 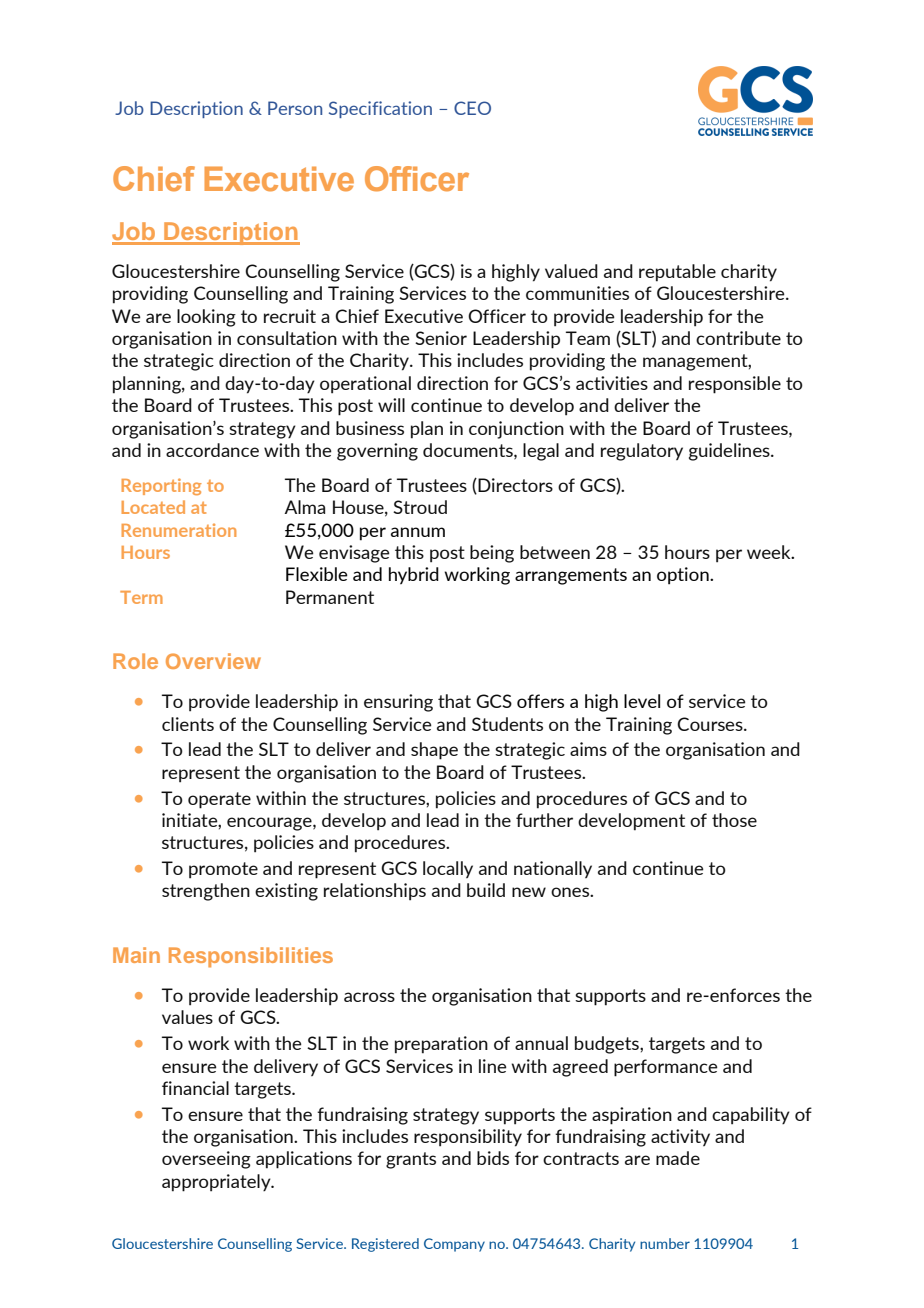 I want to click on promote, so click(x=223, y=870).
